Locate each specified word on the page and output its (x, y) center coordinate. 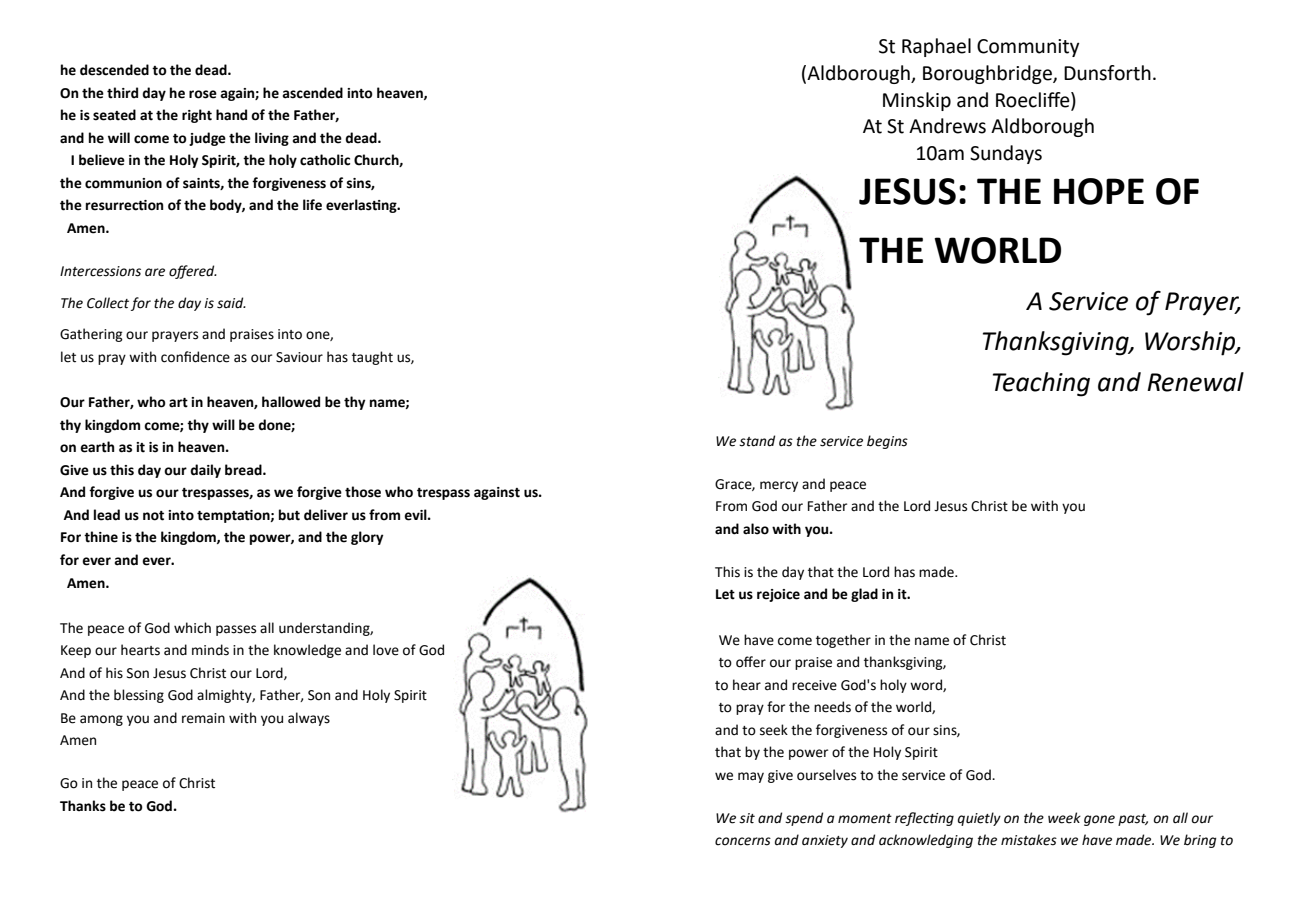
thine (101, 537)
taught (372, 358)
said (231, 303)
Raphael (936, 47)
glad (864, 595)
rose (203, 94)
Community (1028, 48)
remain (203, 718)
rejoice (778, 595)
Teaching (1041, 384)
